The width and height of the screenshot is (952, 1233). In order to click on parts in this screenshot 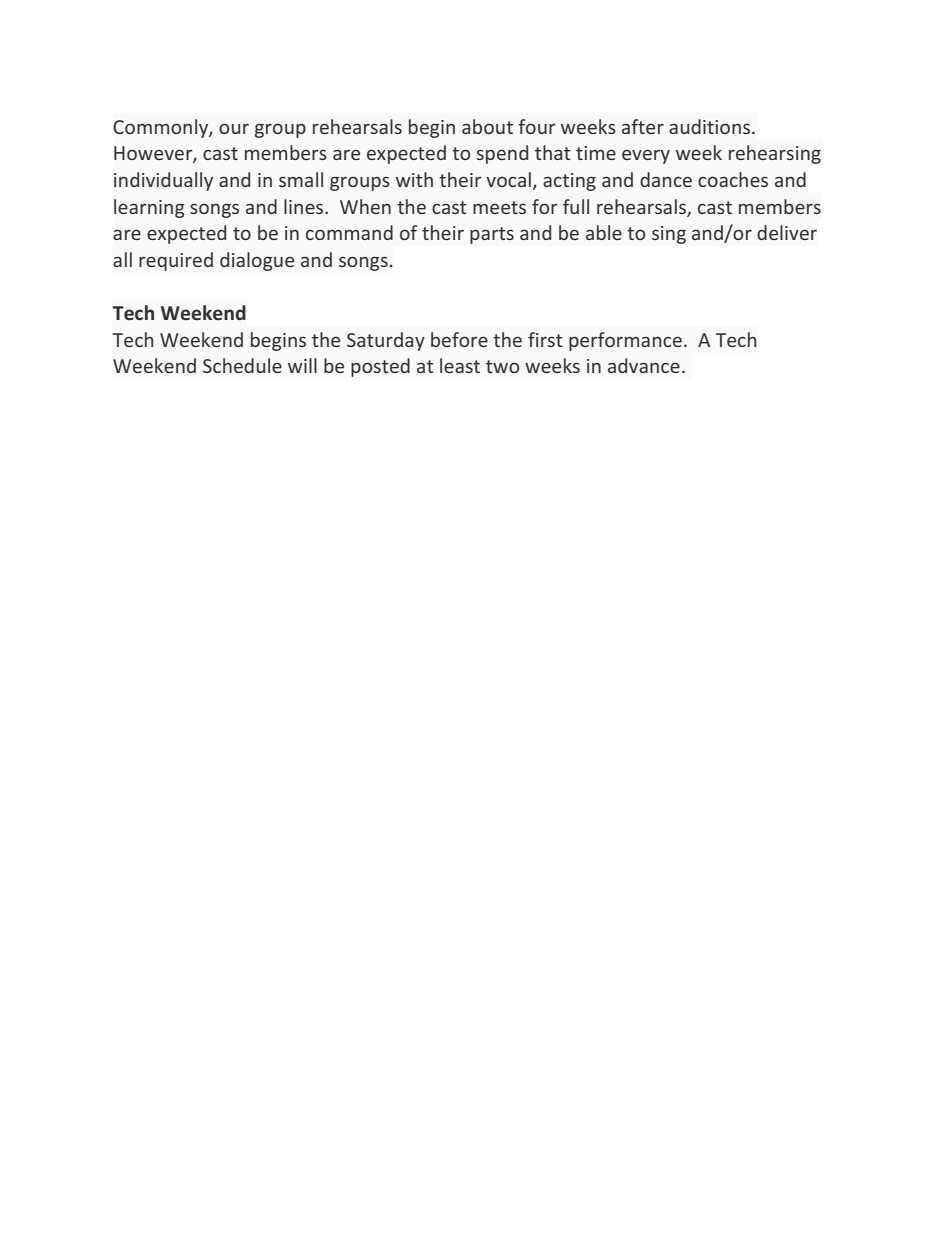, I will do `click(492, 235)`.
